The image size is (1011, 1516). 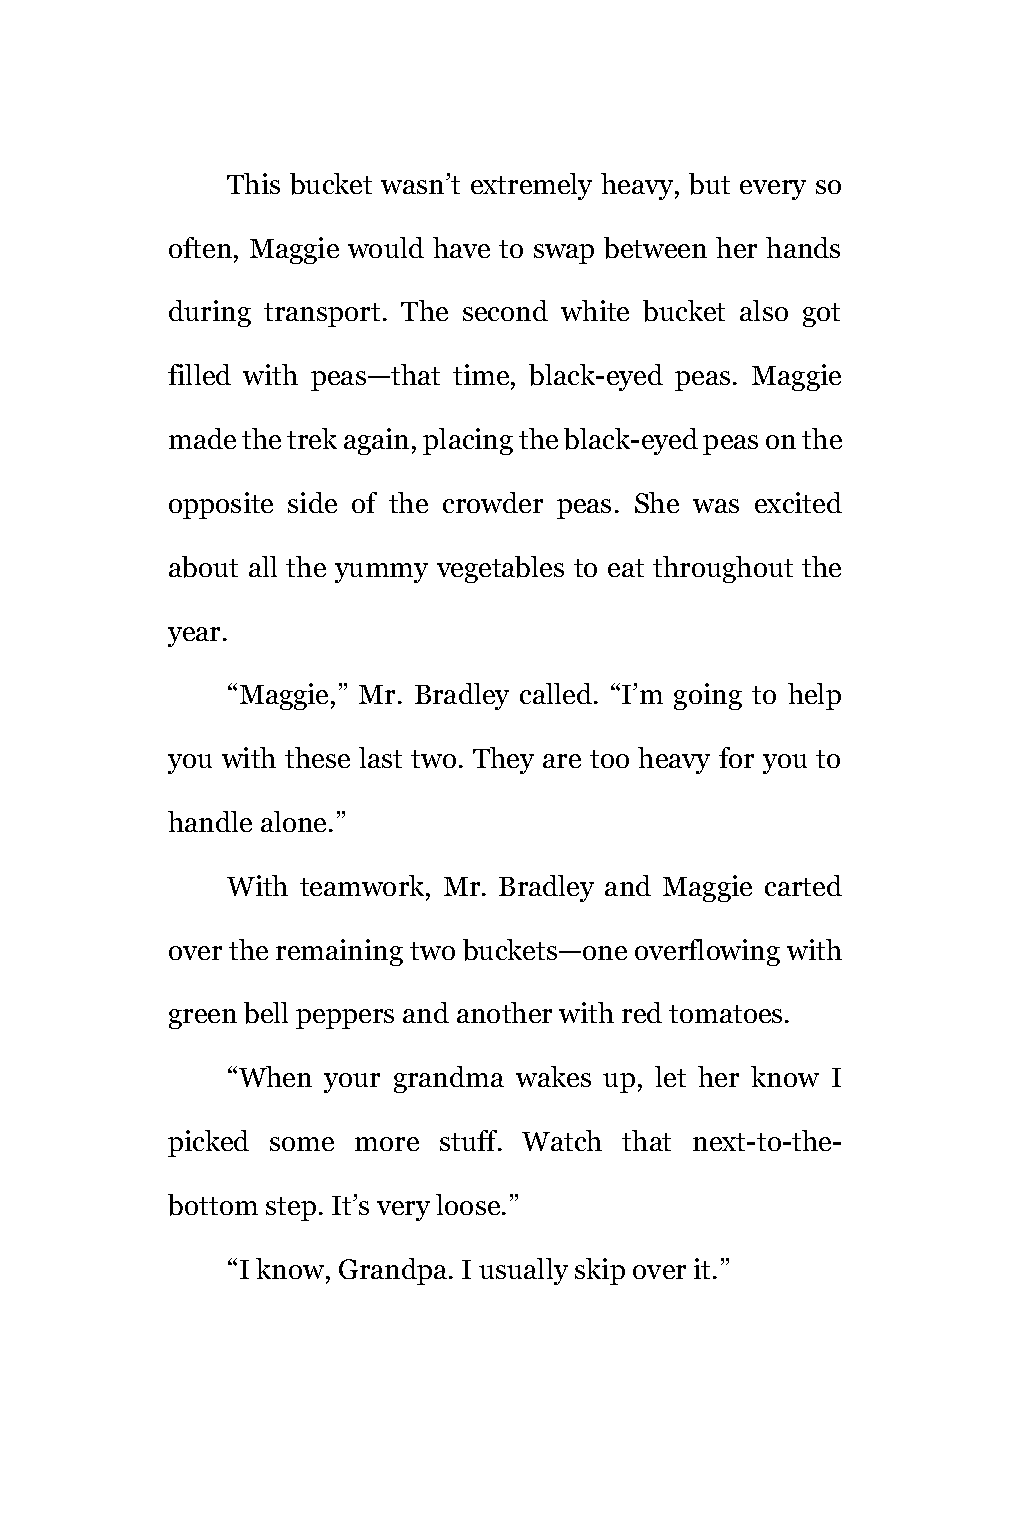 What do you see at coordinates (266, 1013) in the page?
I see `bell` at bounding box center [266, 1013].
